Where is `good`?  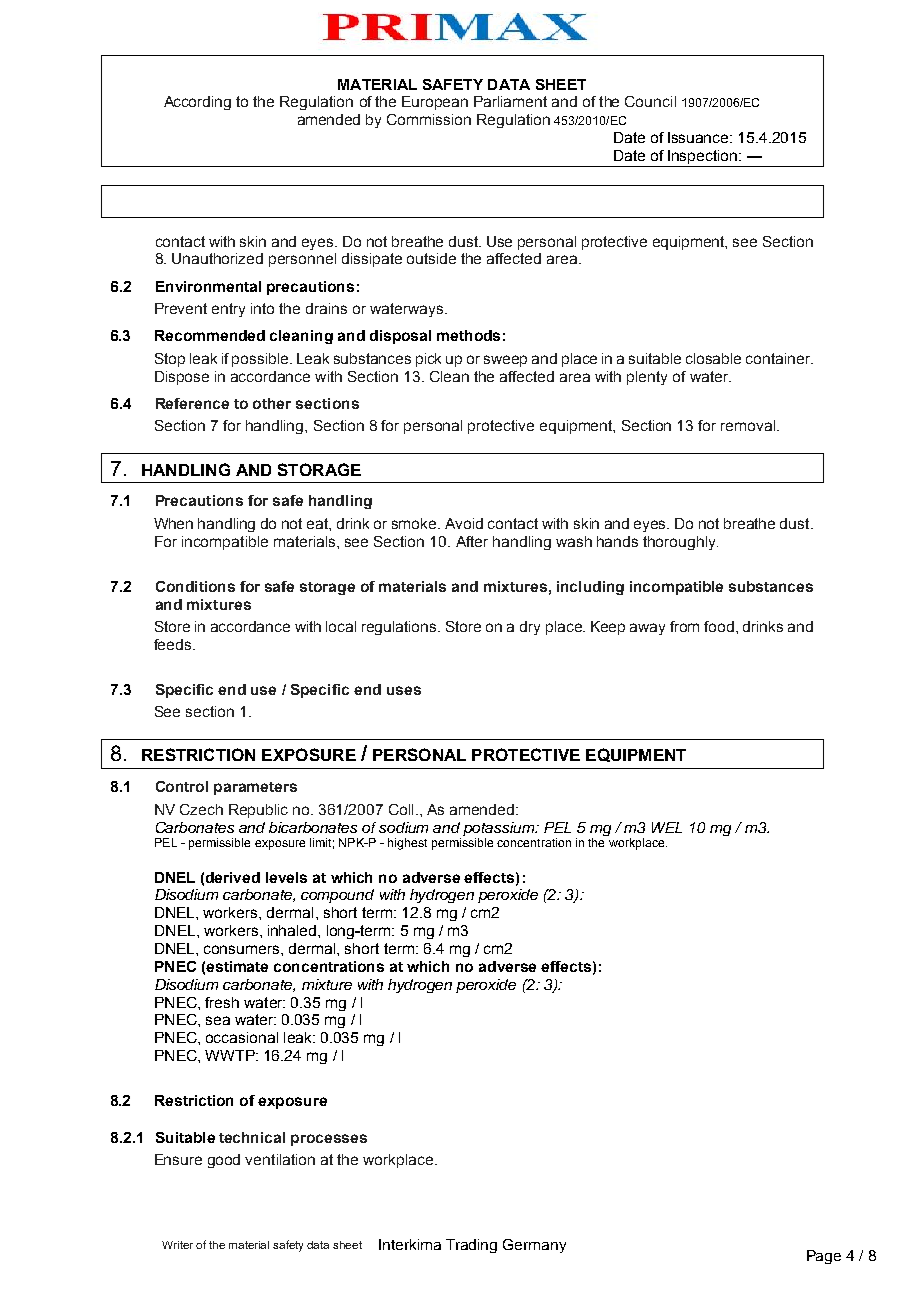 good is located at coordinates (224, 1161).
